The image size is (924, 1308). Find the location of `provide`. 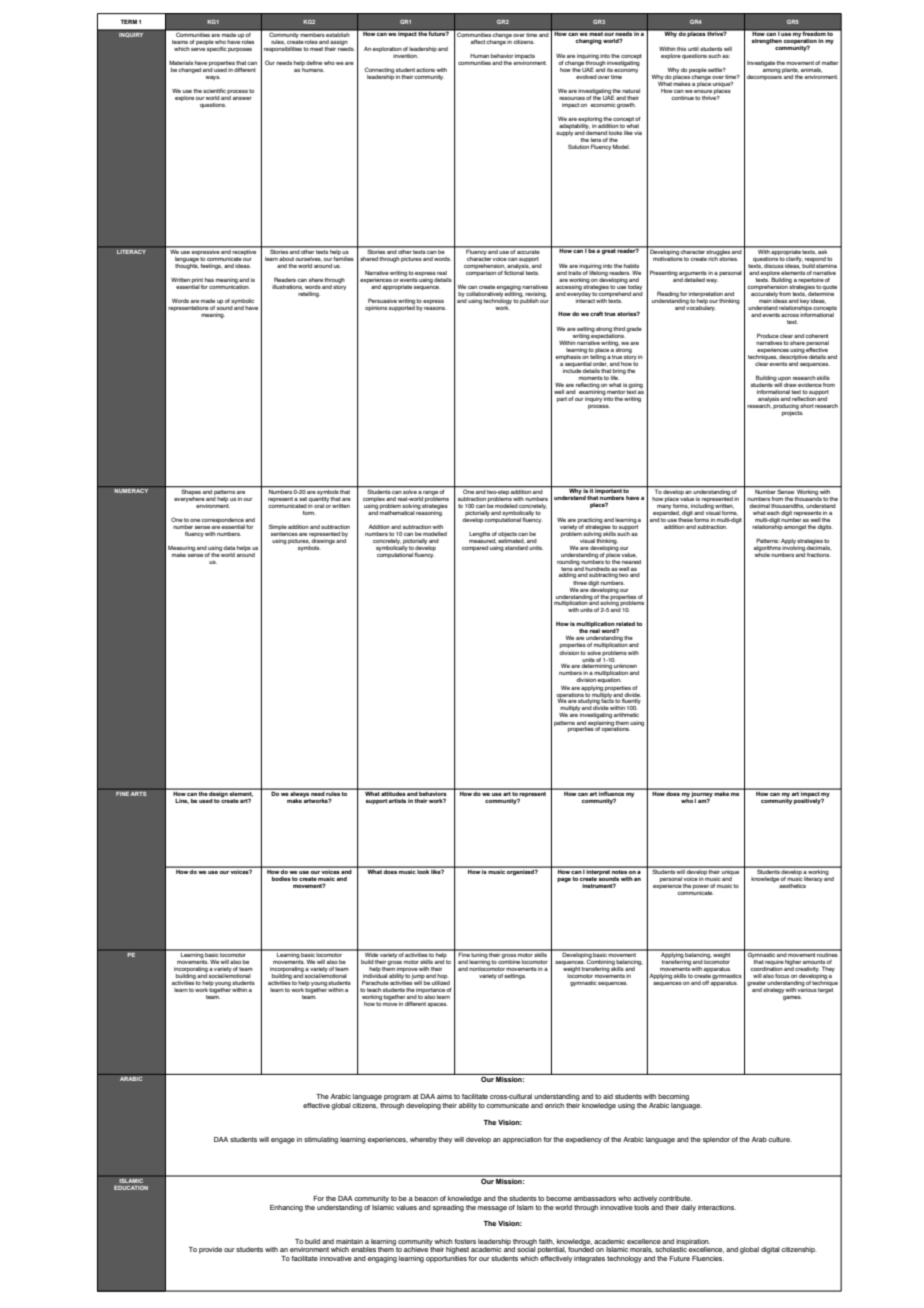

provide is located at coordinates (210, 1250).
